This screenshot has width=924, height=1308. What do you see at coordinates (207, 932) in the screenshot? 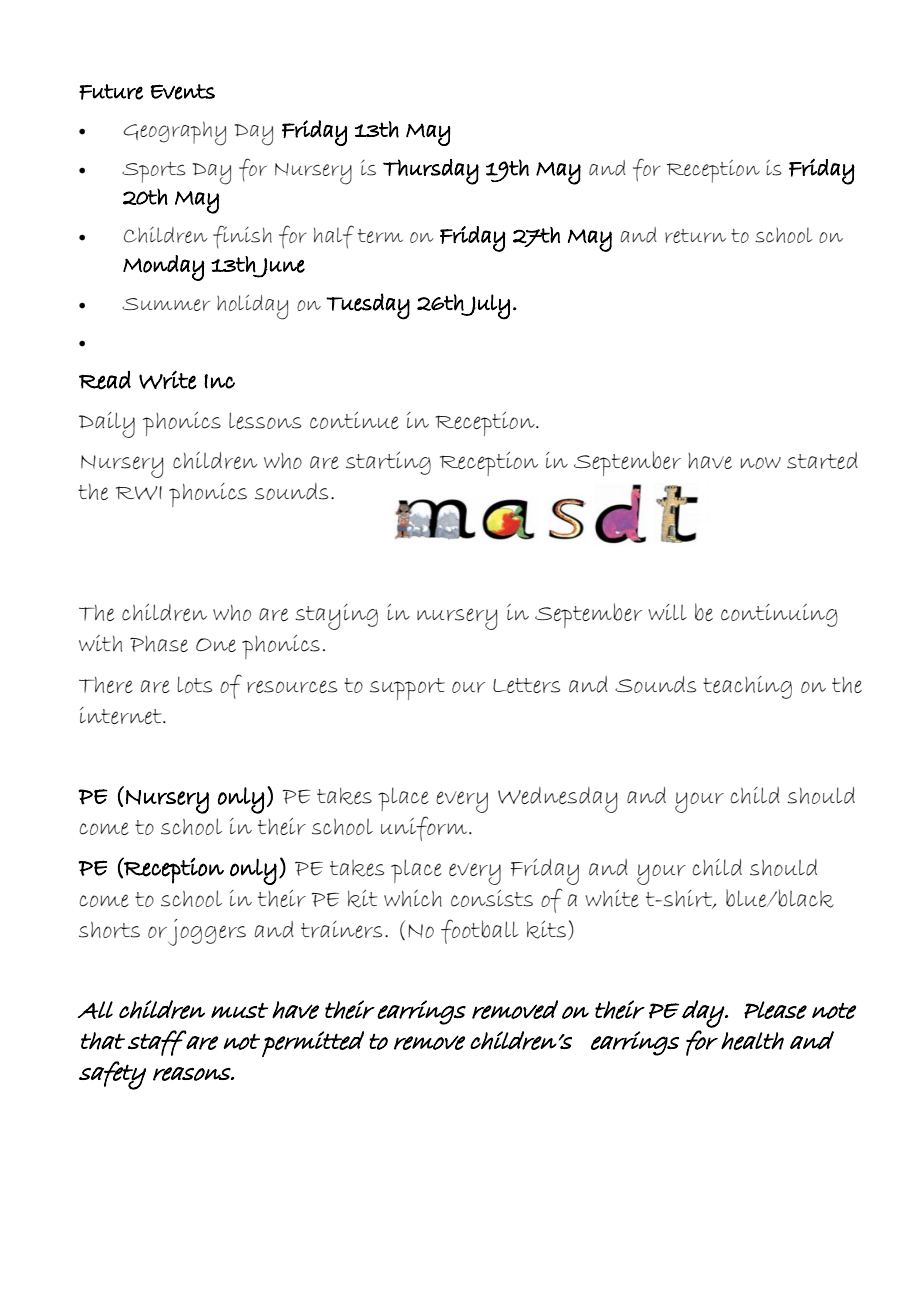
I see `joggers` at bounding box center [207, 932].
